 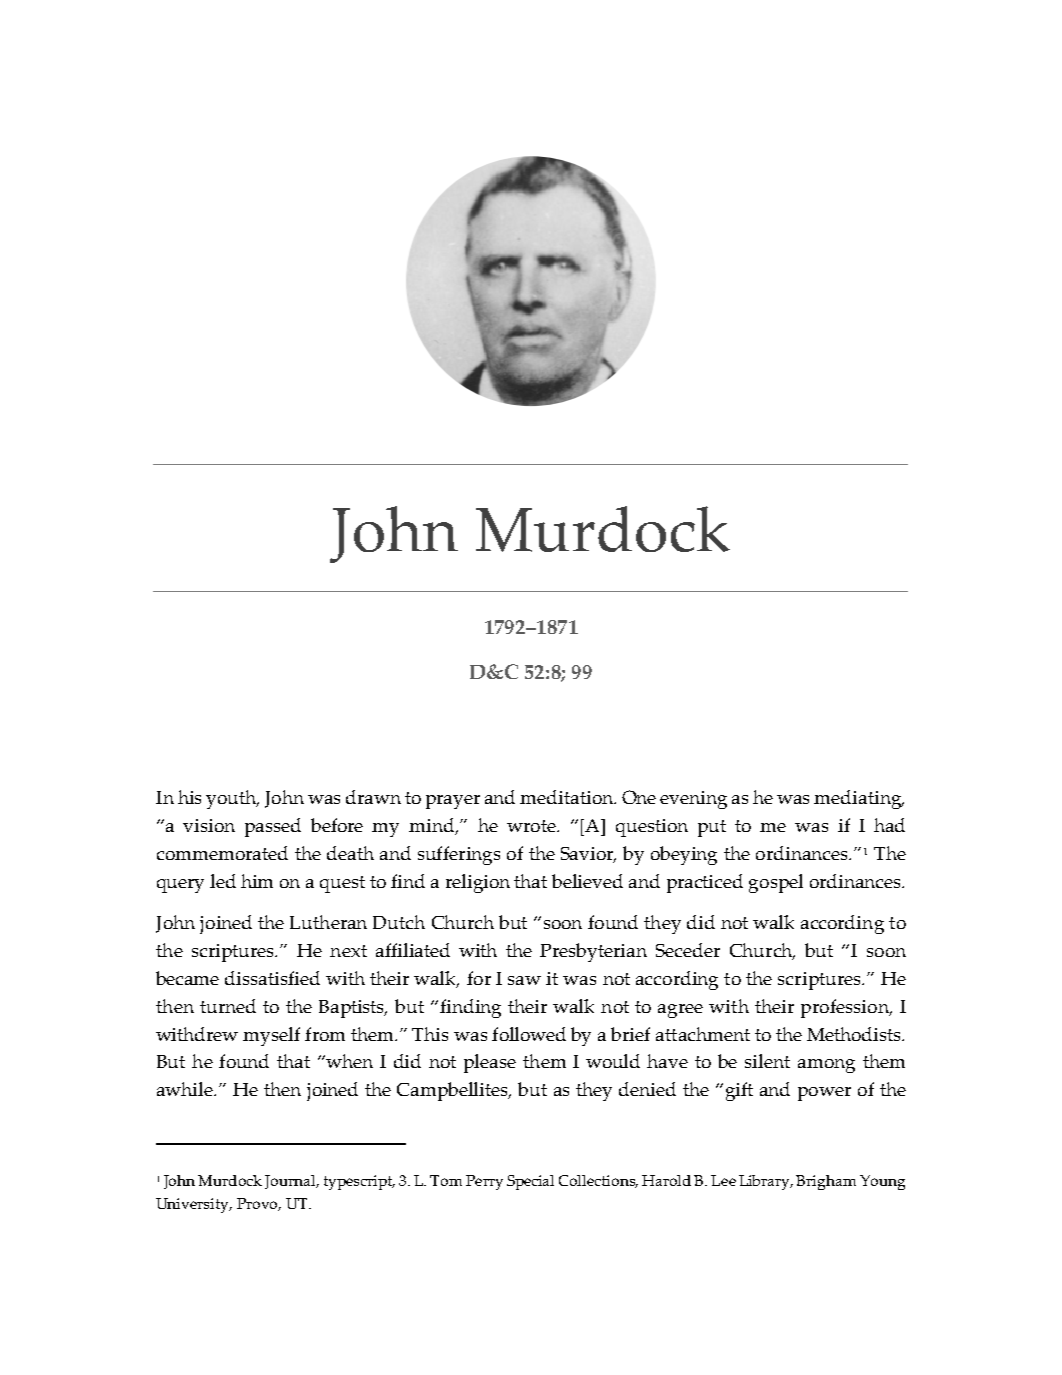 What do you see at coordinates (478, 883) in the screenshot?
I see `religion` at bounding box center [478, 883].
